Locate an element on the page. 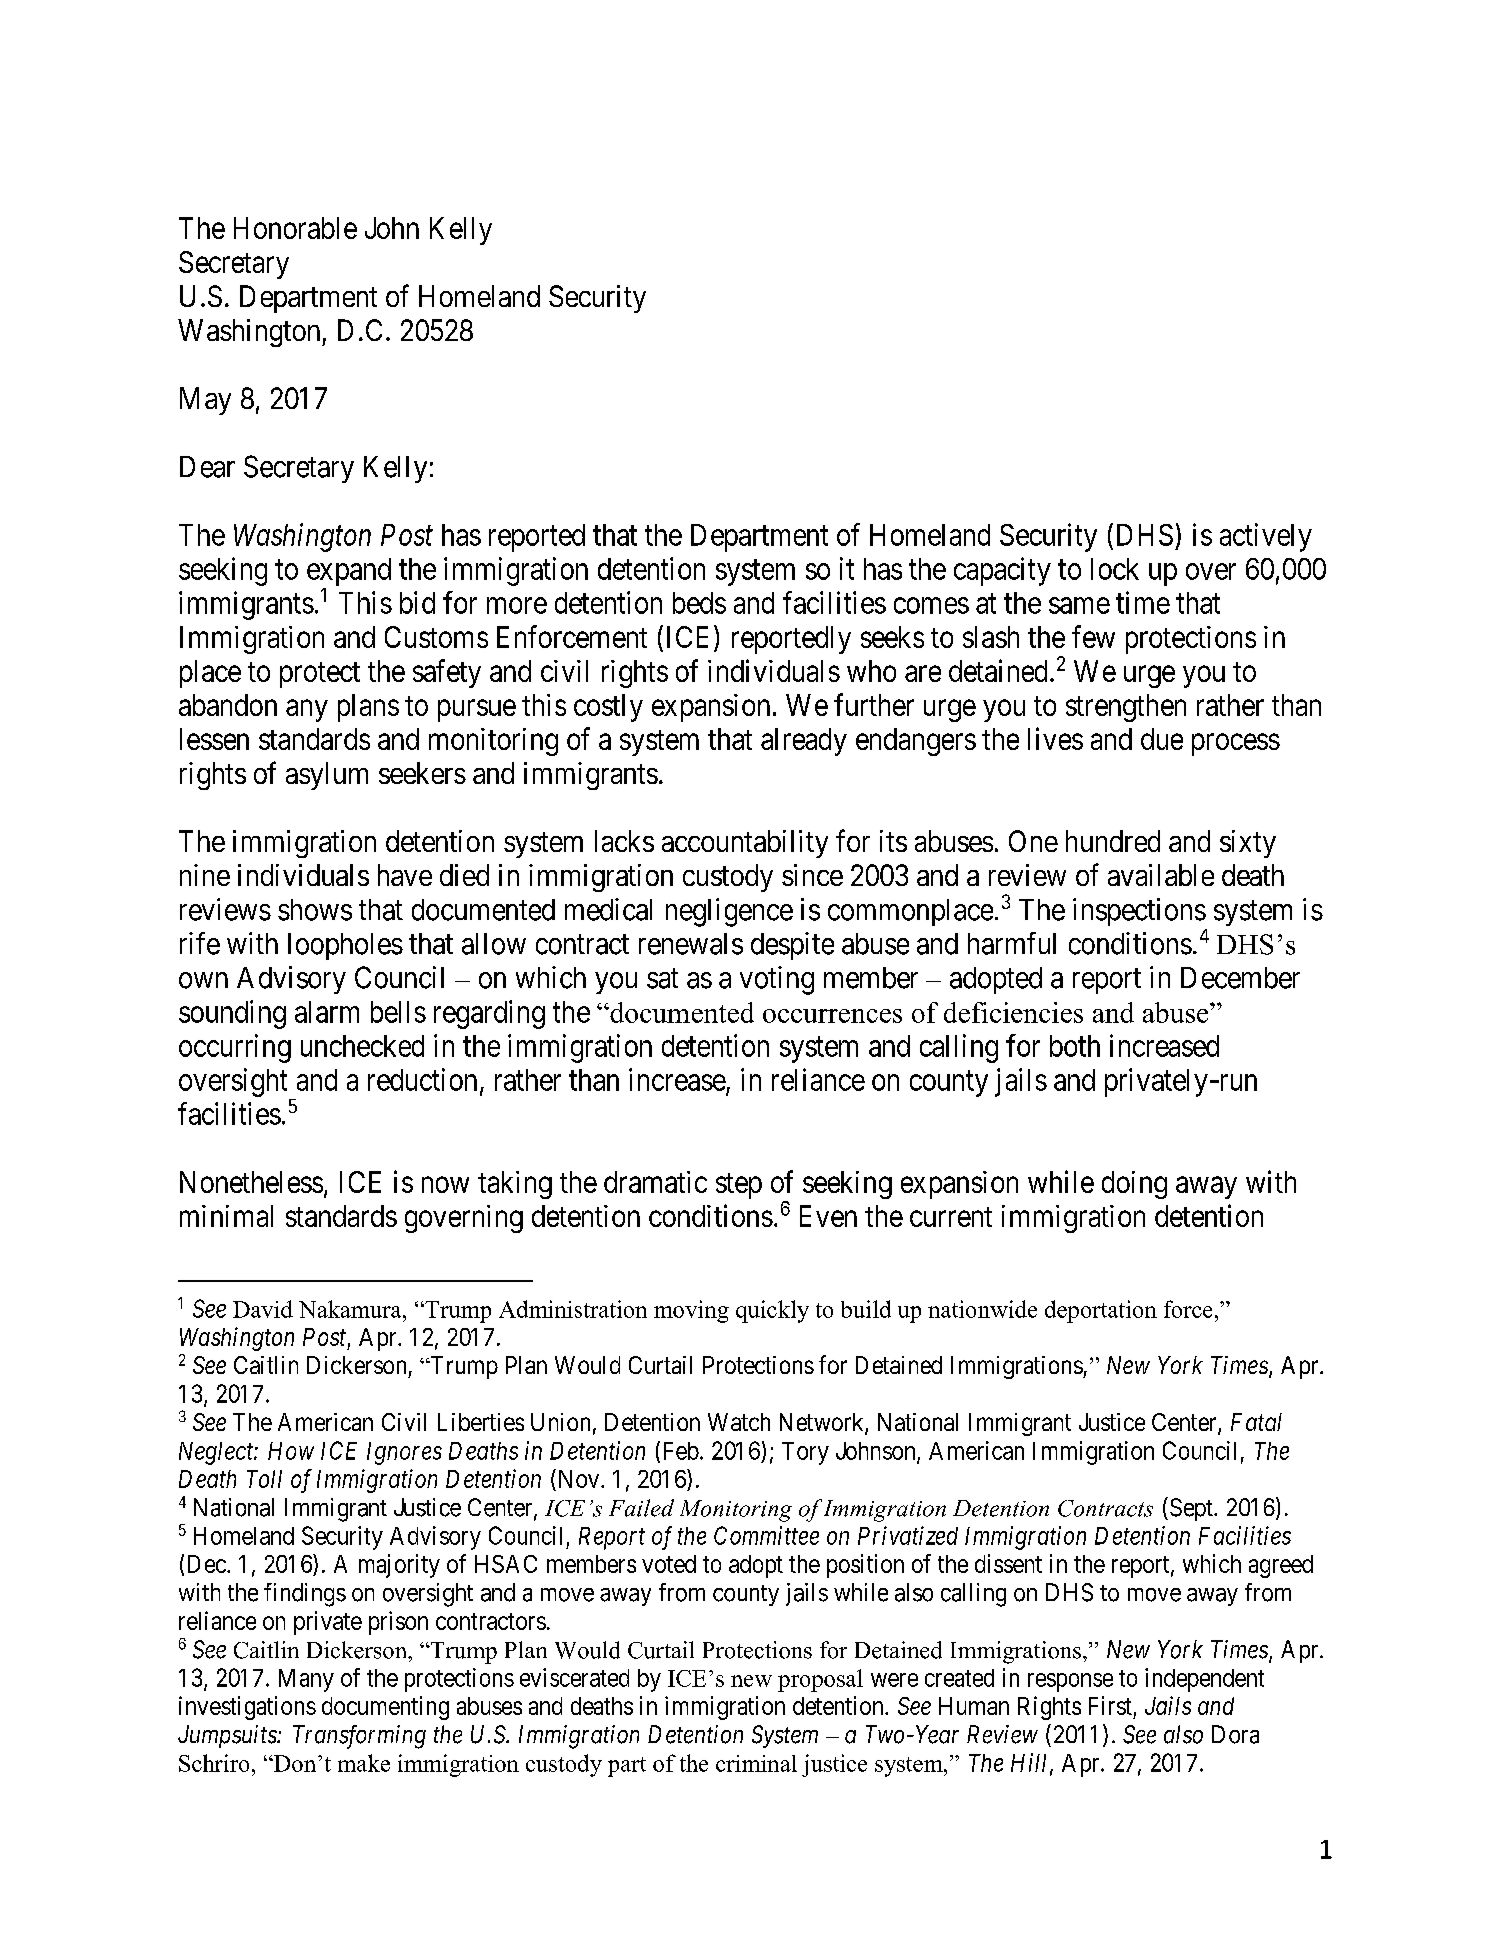 Image resolution: width=1511 pixels, height=1955 pixels. capacity is located at coordinates (1002, 571).
